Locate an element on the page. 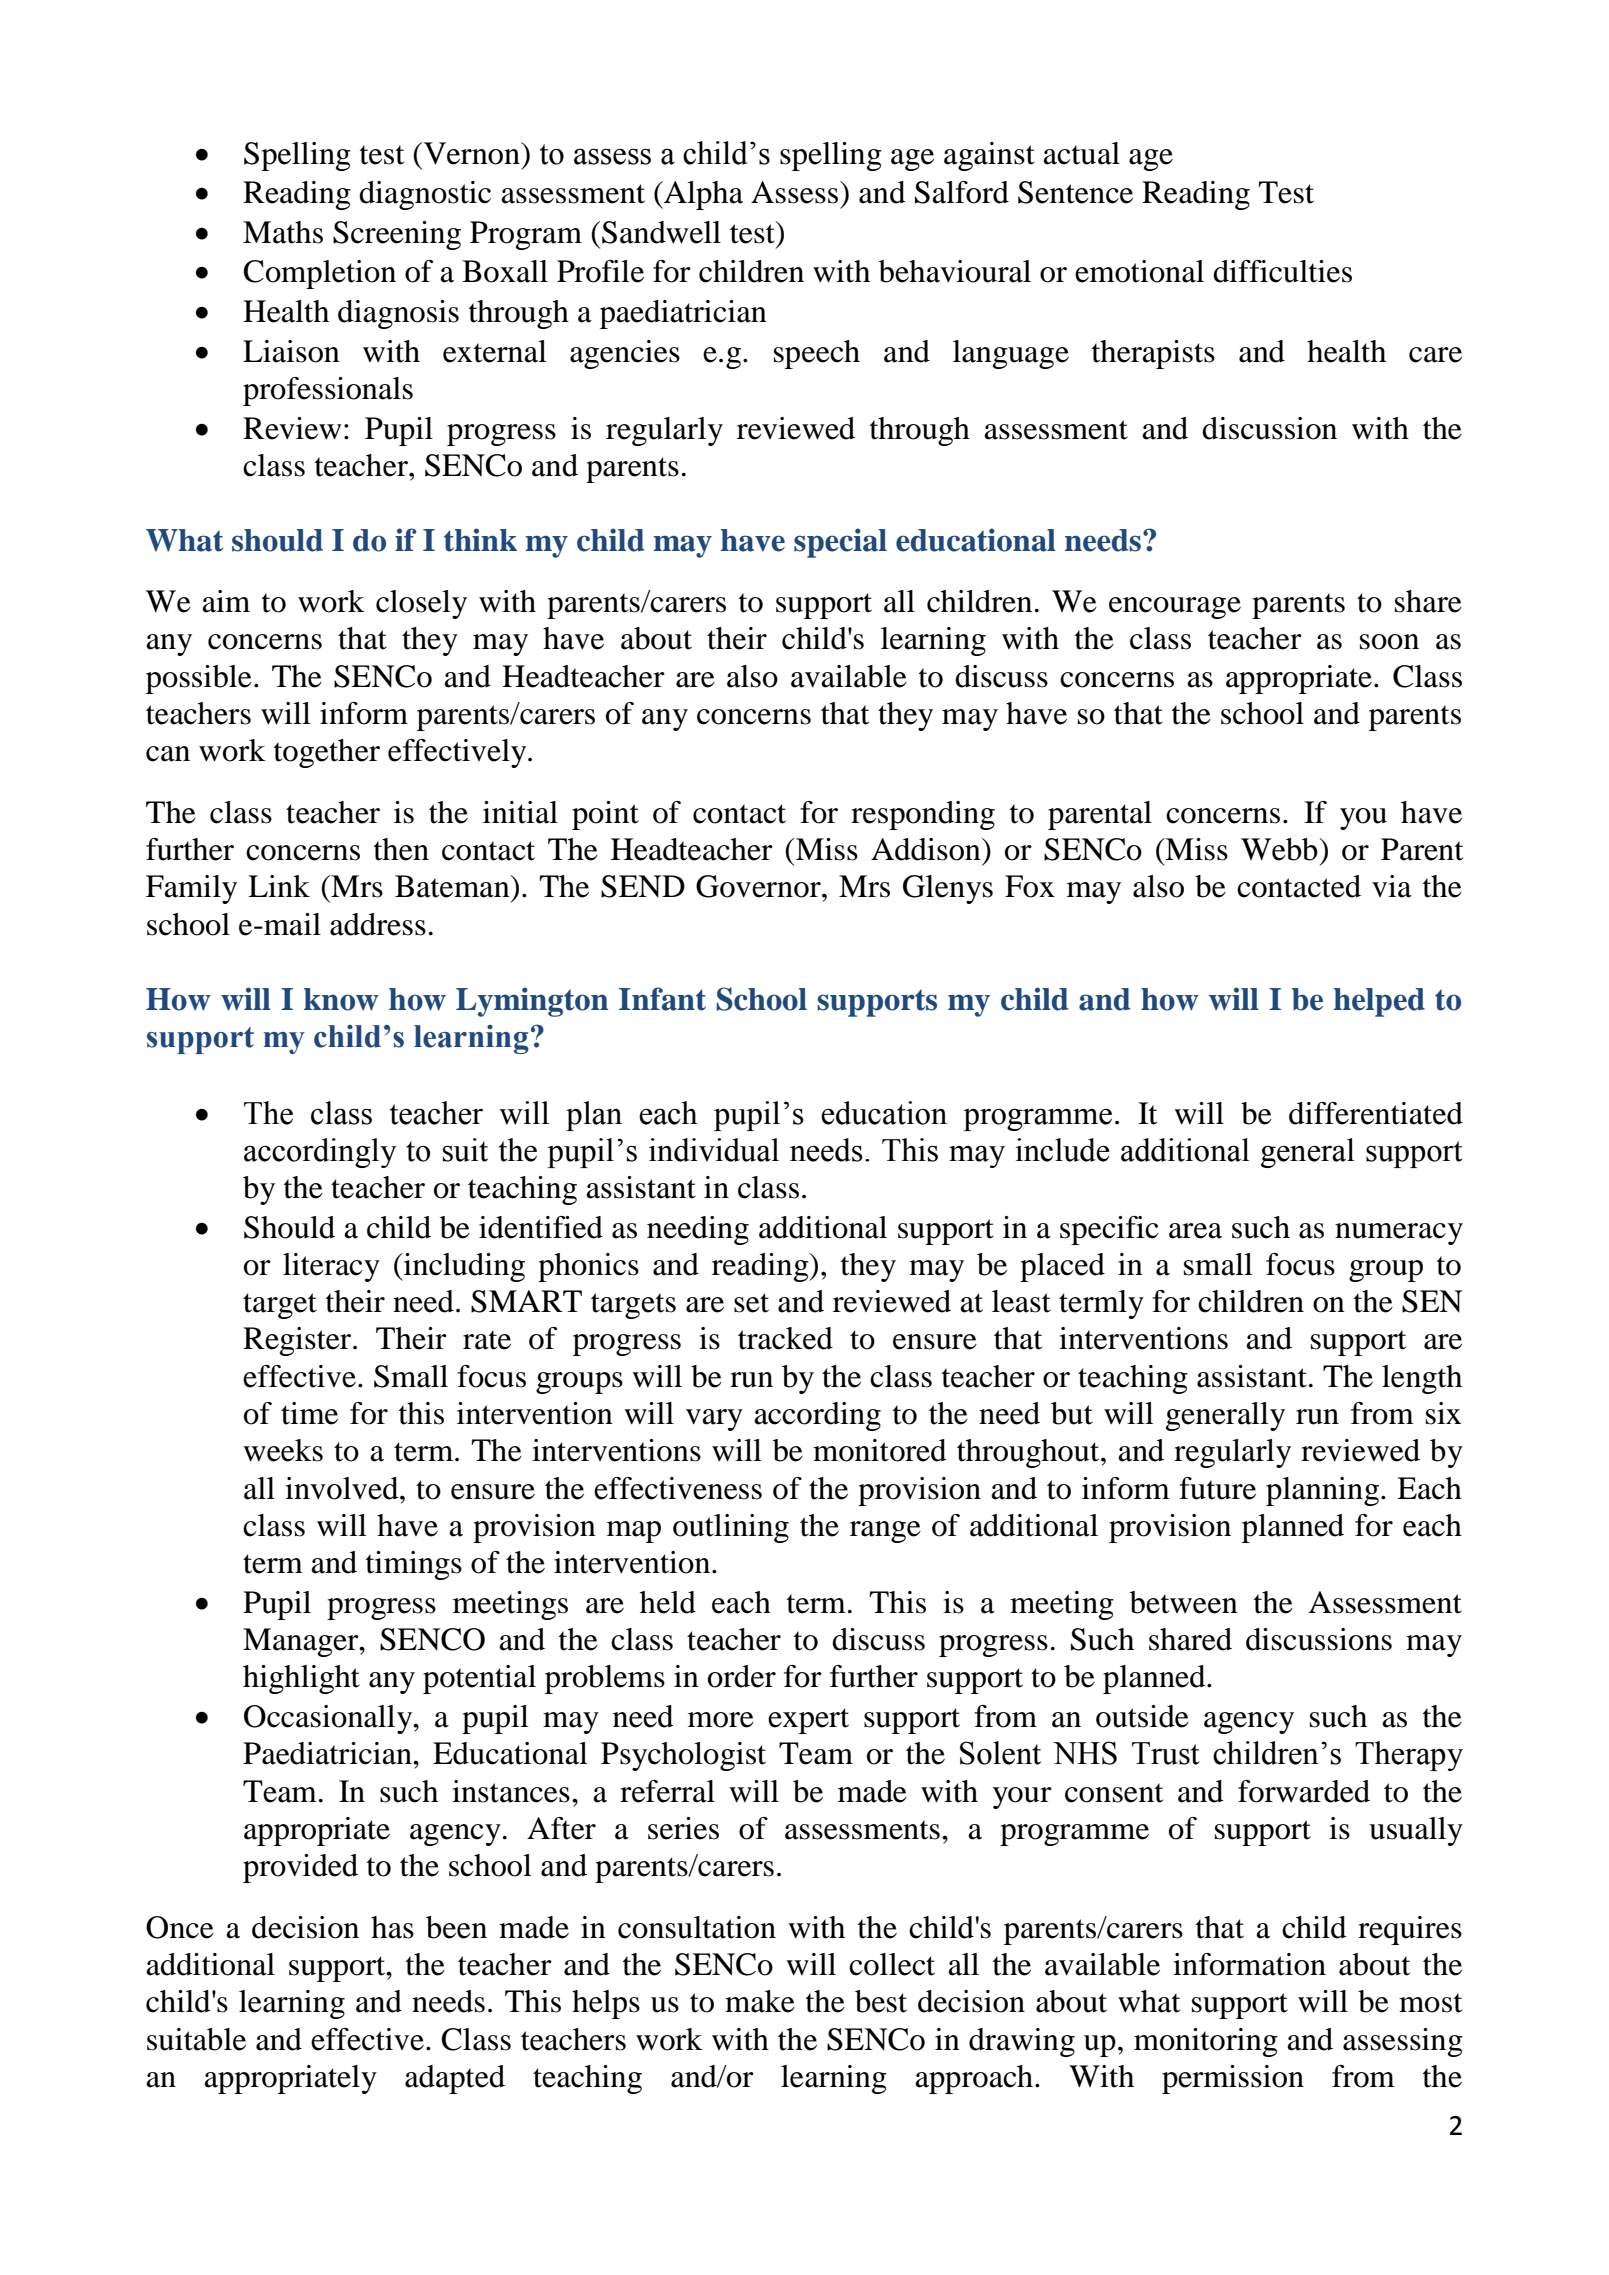 This image has height=2275, width=1609. differentiated is located at coordinates (1376, 1113).
